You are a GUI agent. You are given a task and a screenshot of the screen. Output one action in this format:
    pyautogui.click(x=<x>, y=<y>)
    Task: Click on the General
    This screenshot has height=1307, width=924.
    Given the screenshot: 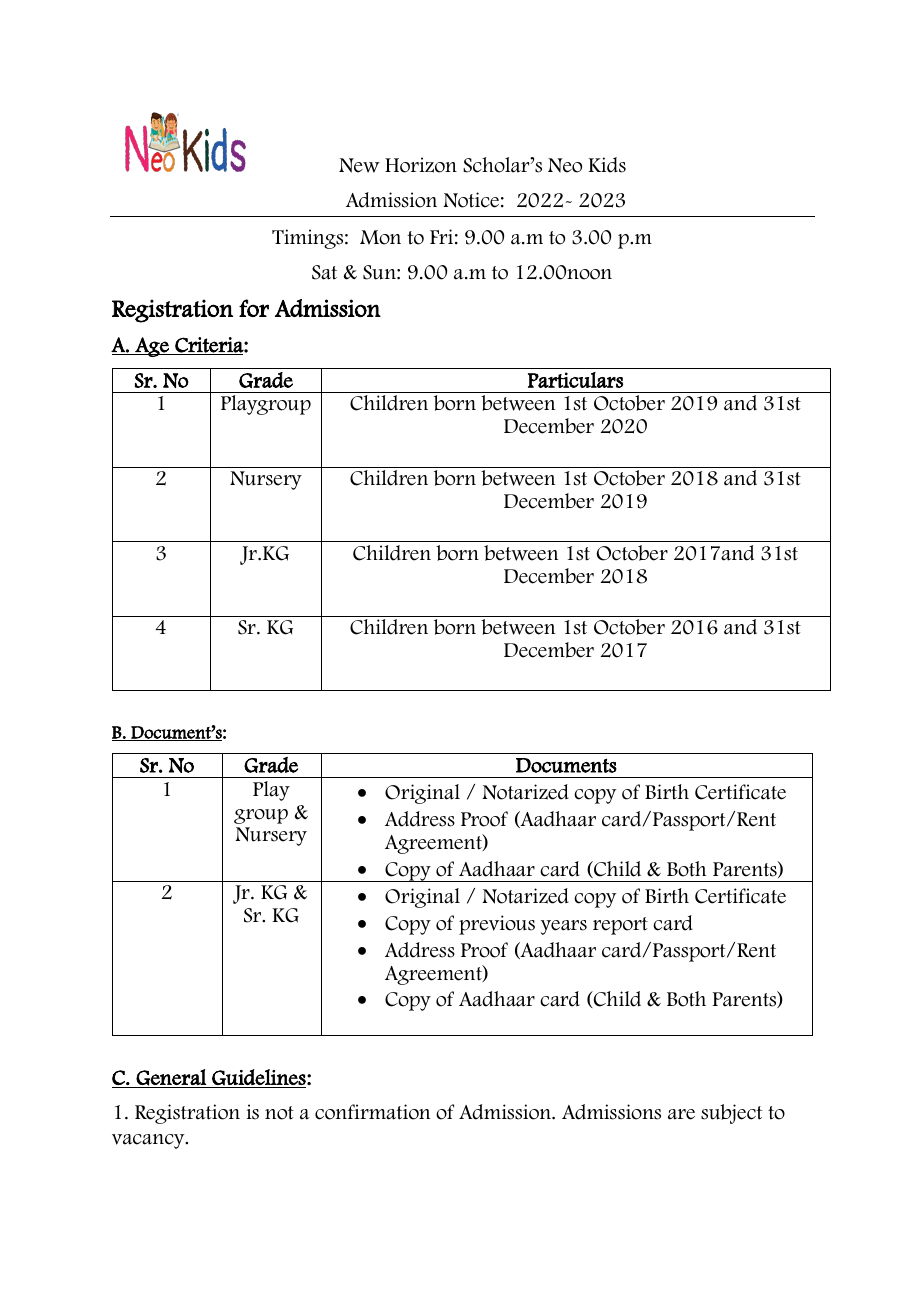 What is the action you would take?
    pyautogui.click(x=171, y=1078)
